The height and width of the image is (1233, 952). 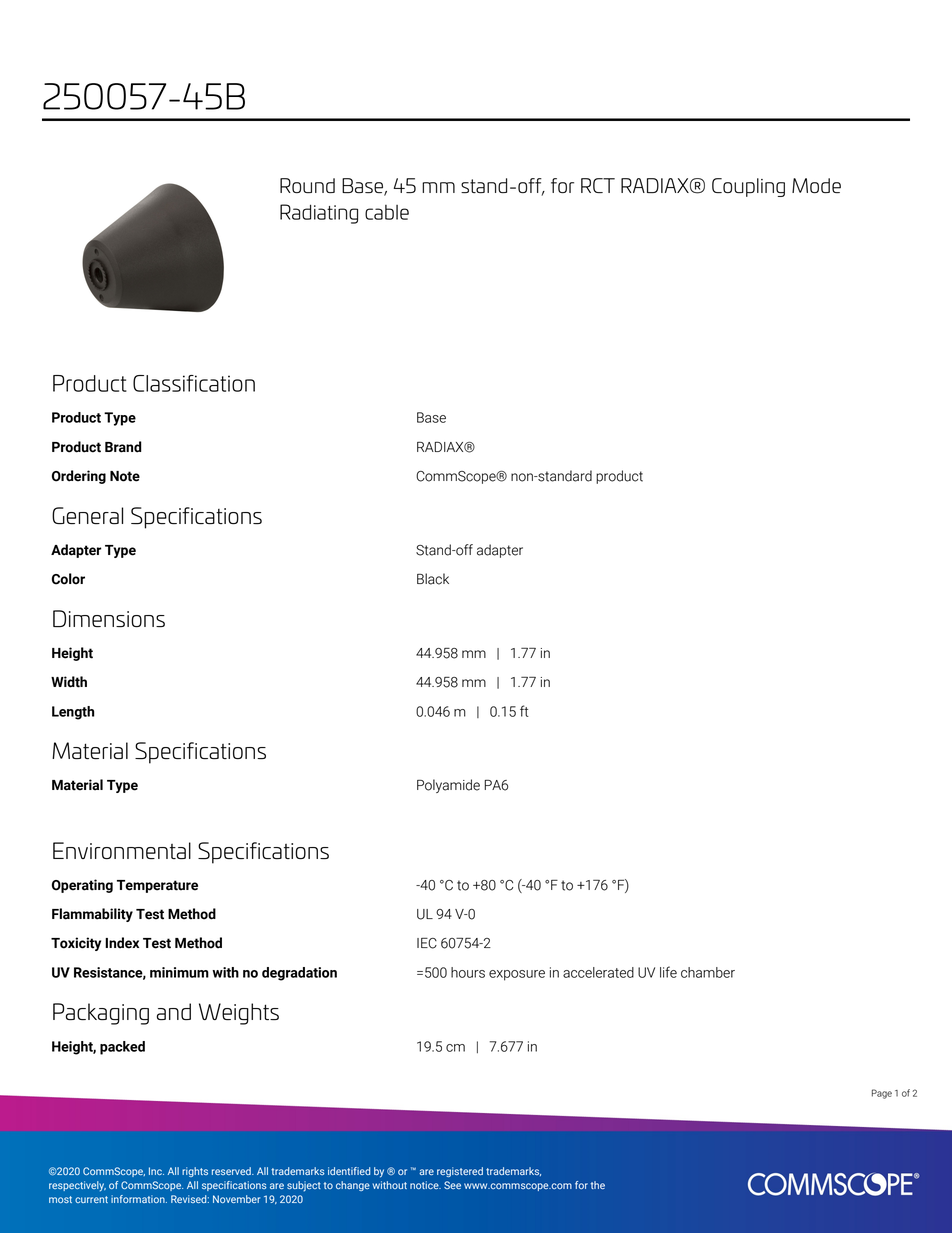 What do you see at coordinates (427, 943) in the image?
I see `IEC` at bounding box center [427, 943].
